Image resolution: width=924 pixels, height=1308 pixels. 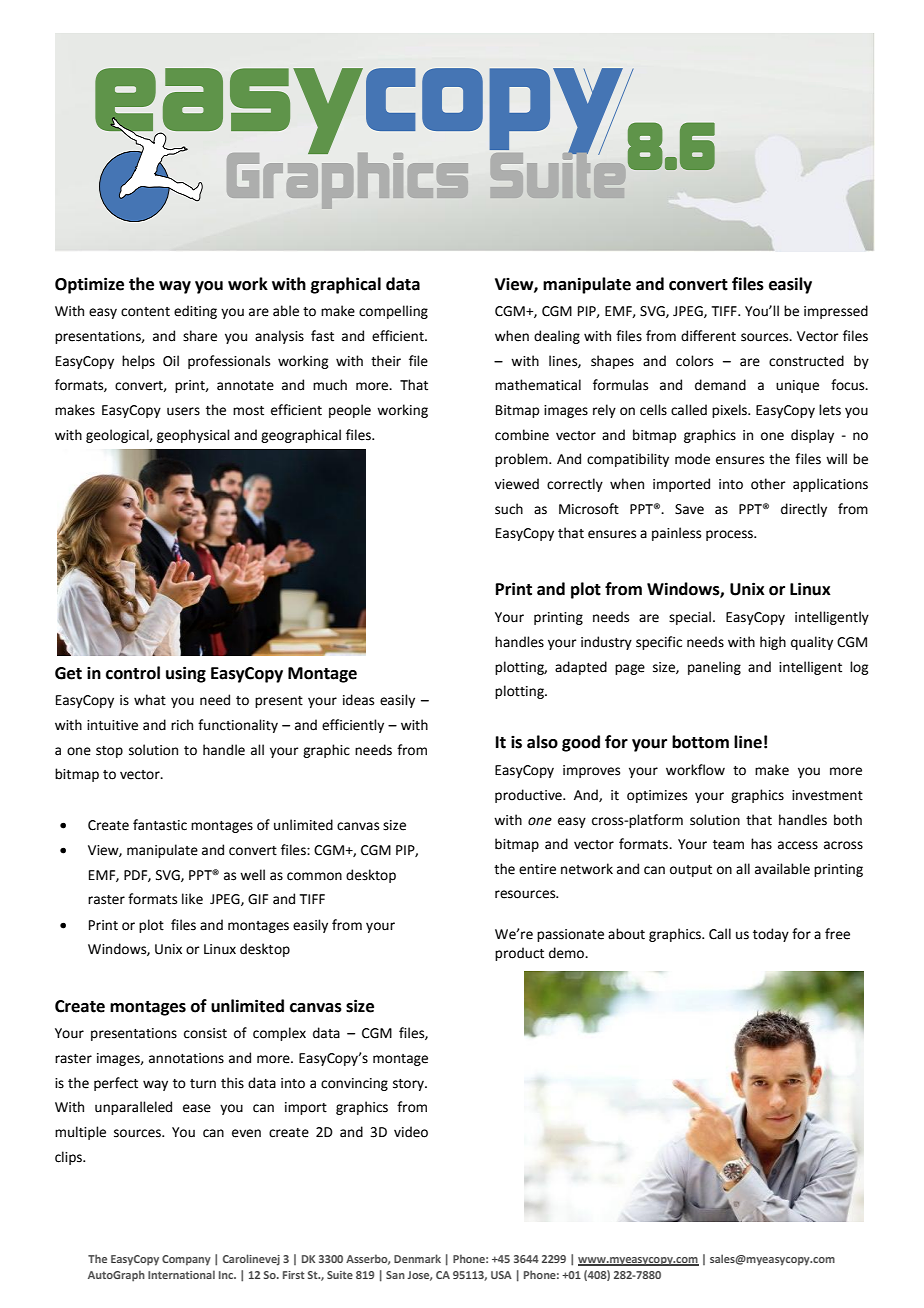 What do you see at coordinates (417, 1258) in the page?
I see `Denmark` at bounding box center [417, 1258].
